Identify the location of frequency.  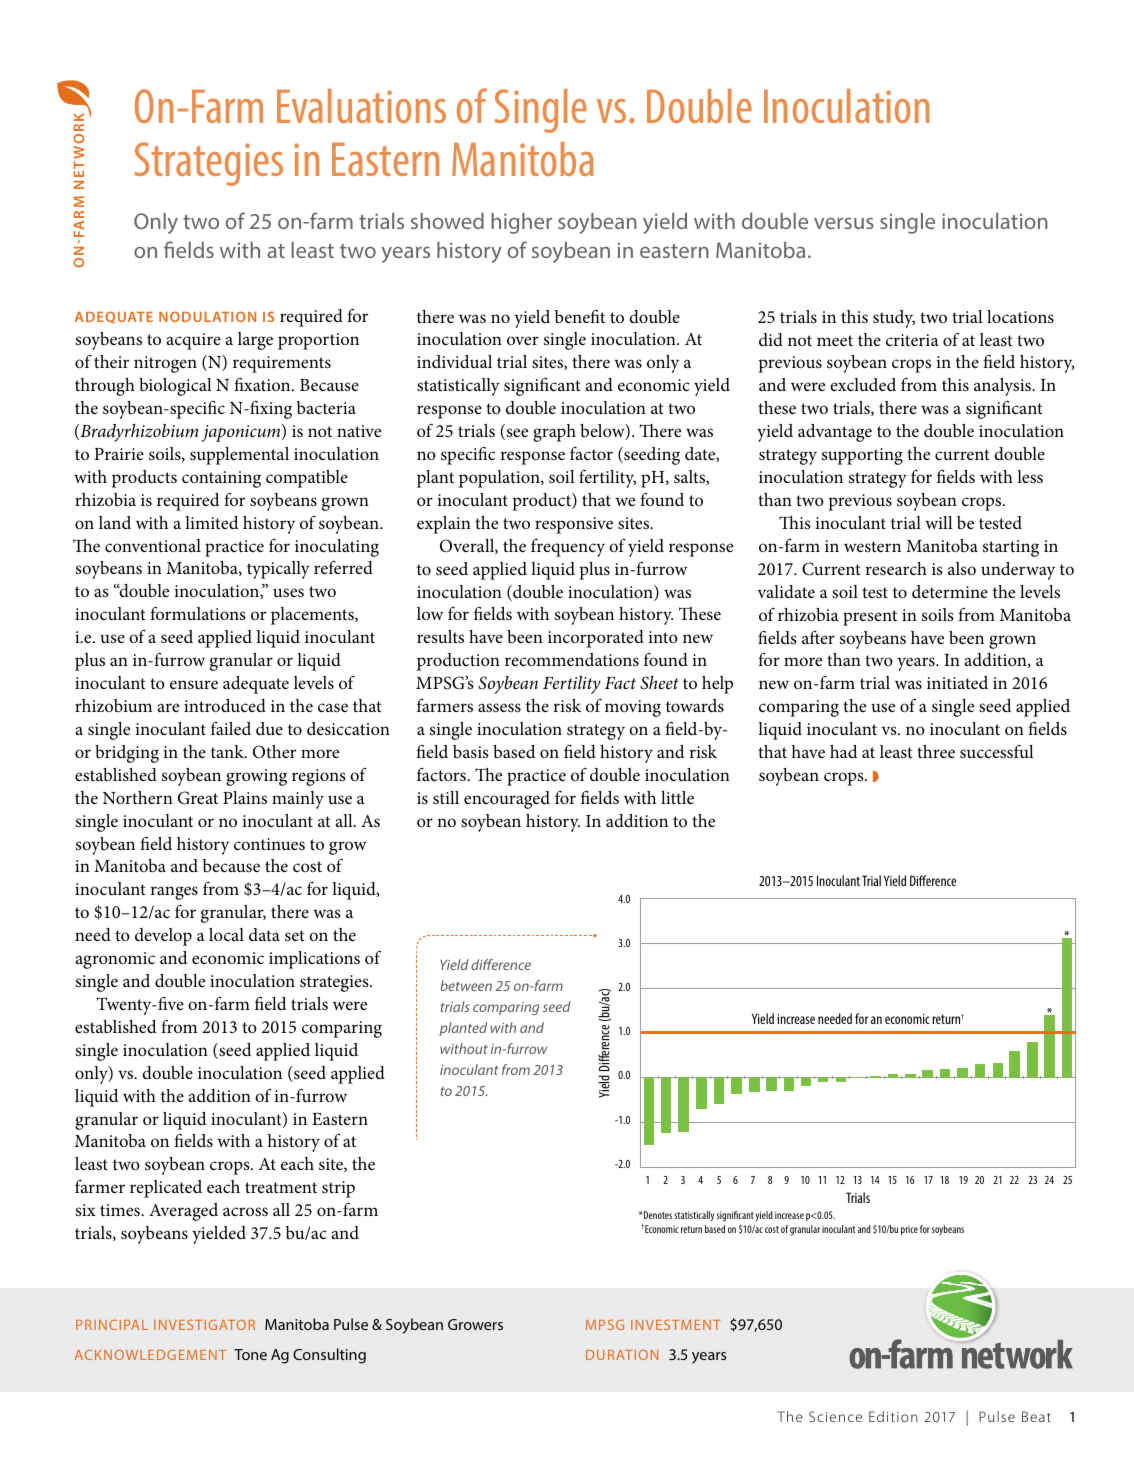
(568, 548).
